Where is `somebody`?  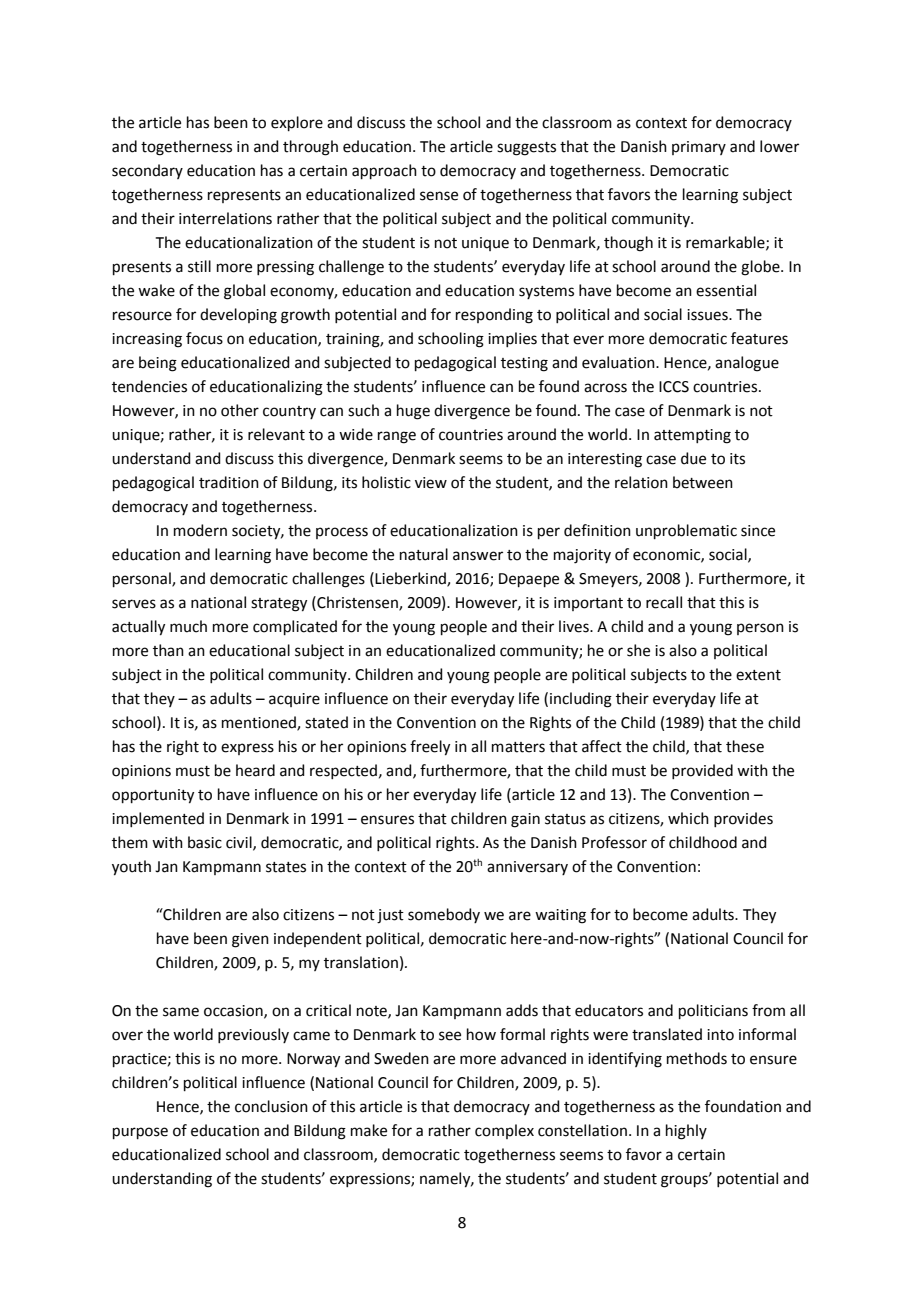 somebody is located at coordinates (444, 915).
